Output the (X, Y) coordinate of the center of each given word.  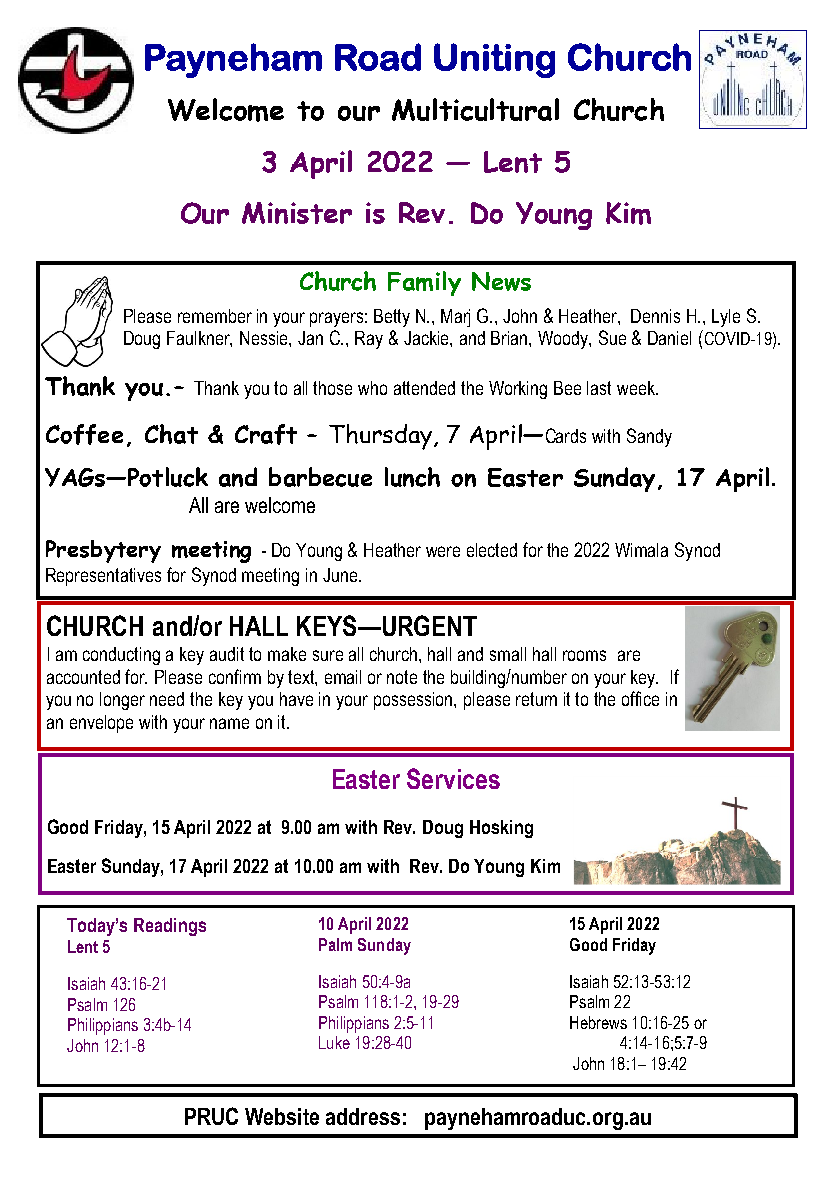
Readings (170, 927)
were (443, 551)
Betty (392, 318)
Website (282, 1116)
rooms (584, 655)
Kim (545, 866)
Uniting (494, 60)
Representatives (103, 577)
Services (453, 778)
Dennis (655, 316)
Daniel (669, 338)
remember (215, 316)
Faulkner (199, 339)
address (363, 1116)
